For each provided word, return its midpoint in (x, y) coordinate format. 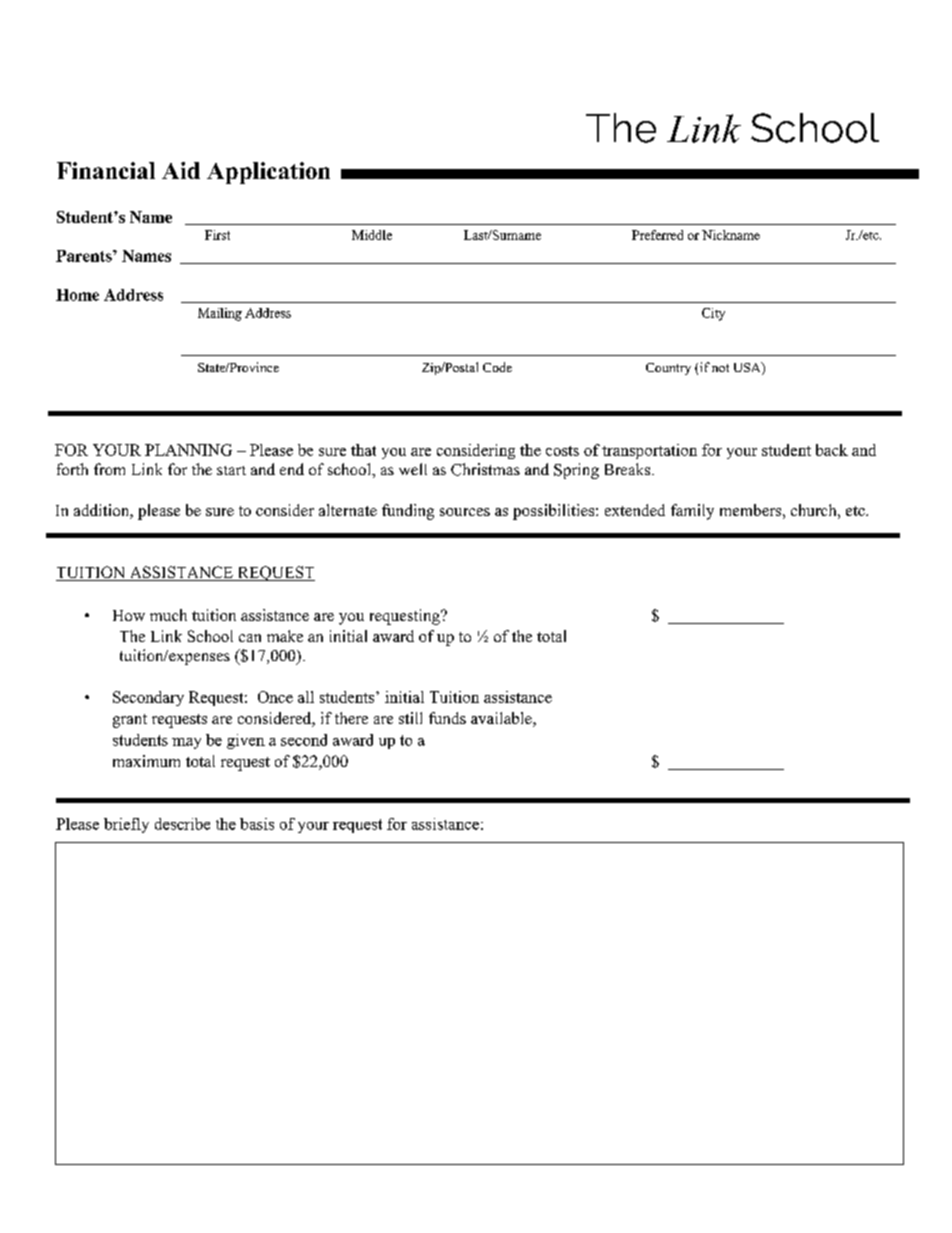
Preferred (657, 235)
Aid (181, 170)
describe (182, 824)
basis (257, 824)
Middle (372, 235)
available (502, 719)
